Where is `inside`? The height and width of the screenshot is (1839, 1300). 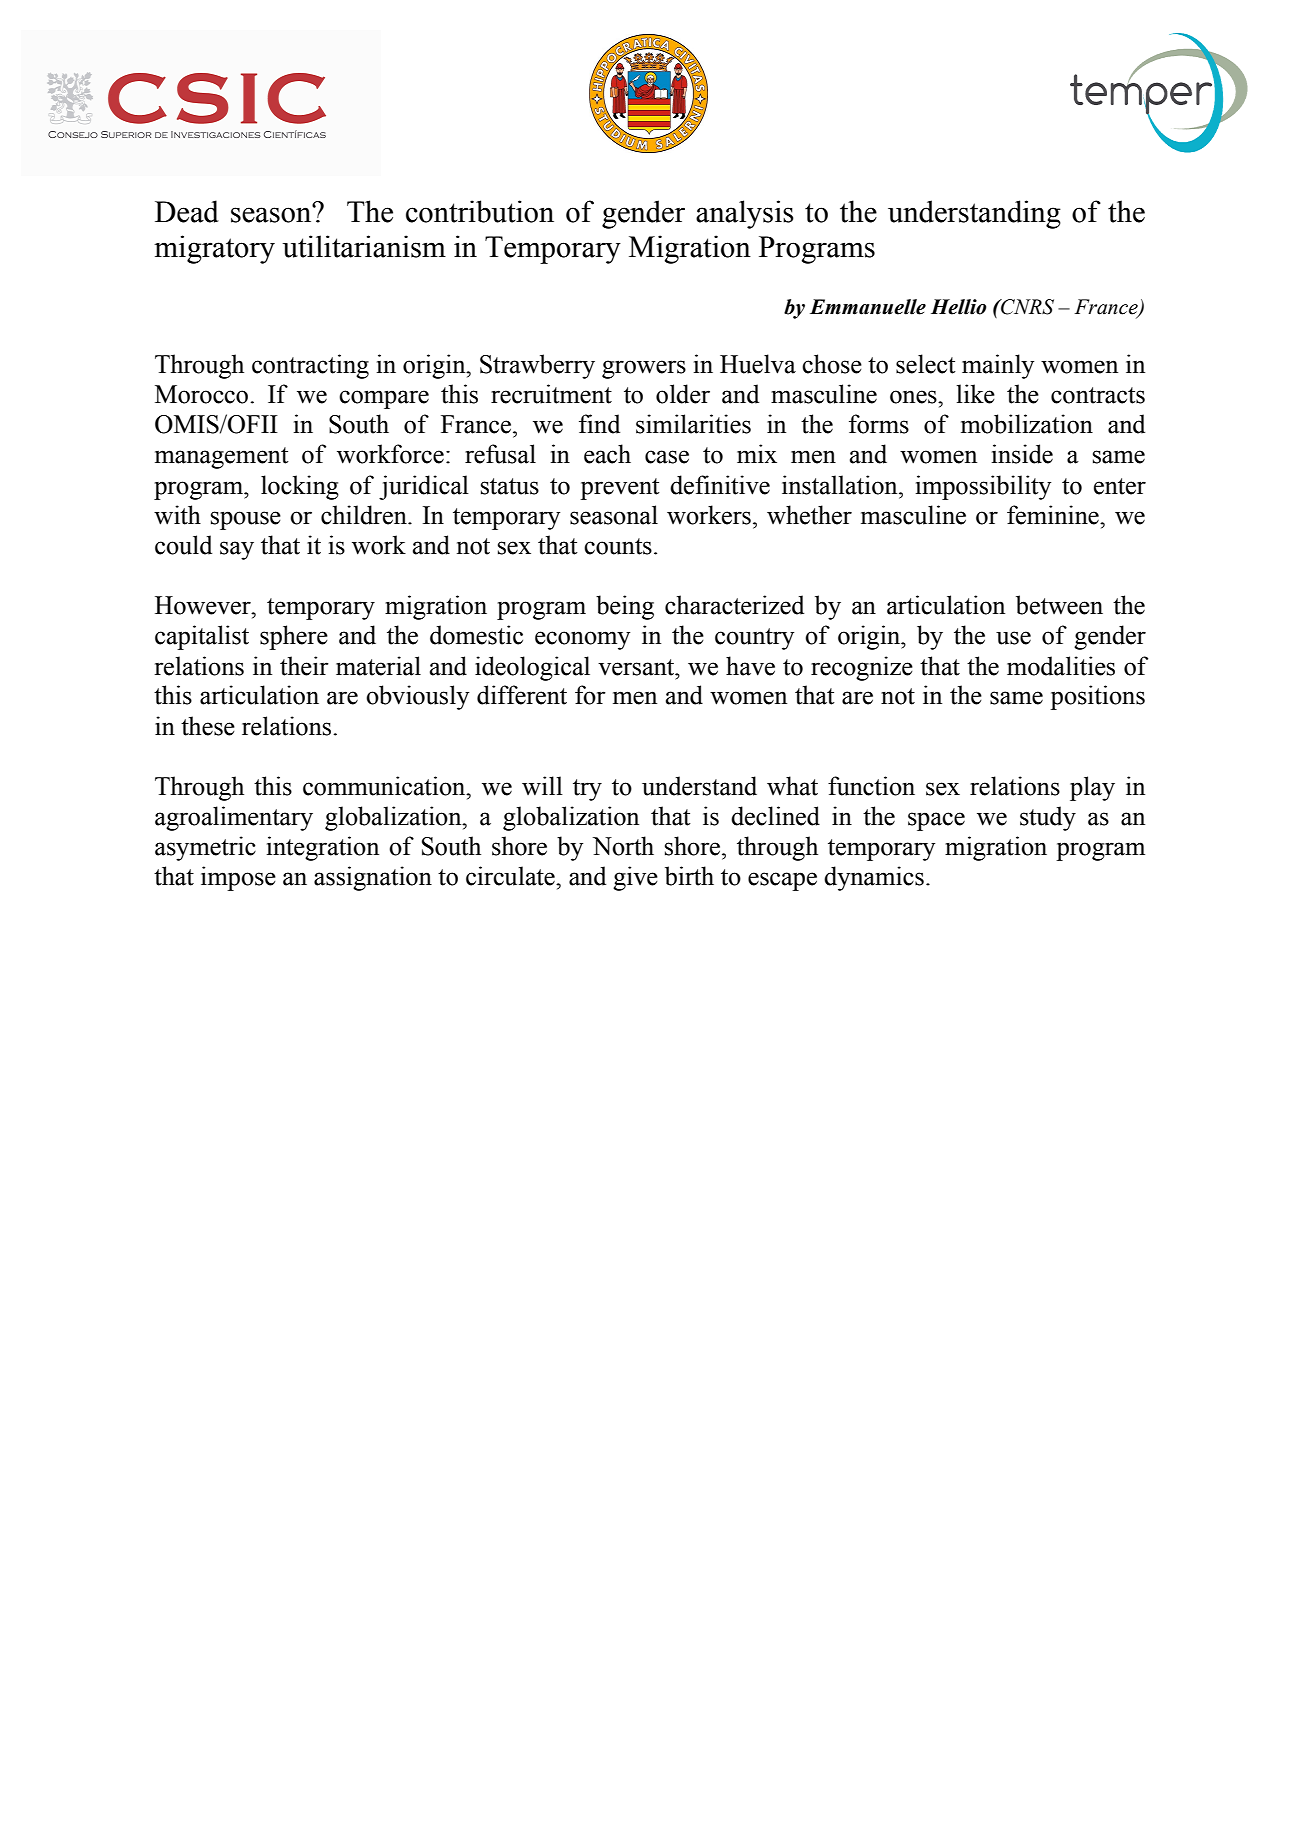 inside is located at coordinates (1022, 454).
